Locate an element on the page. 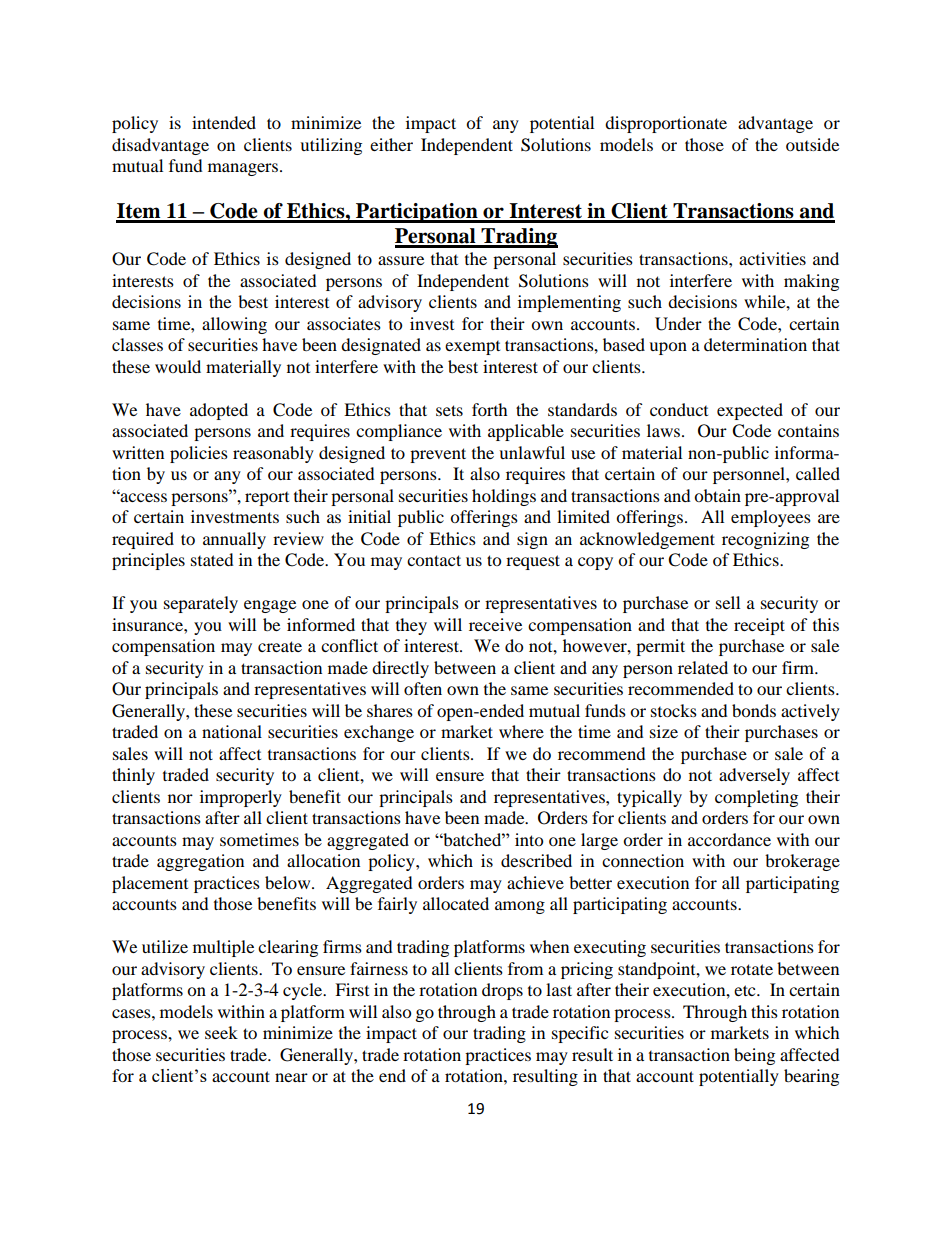 This document has height=1233, width=952. outside is located at coordinates (812, 144).
